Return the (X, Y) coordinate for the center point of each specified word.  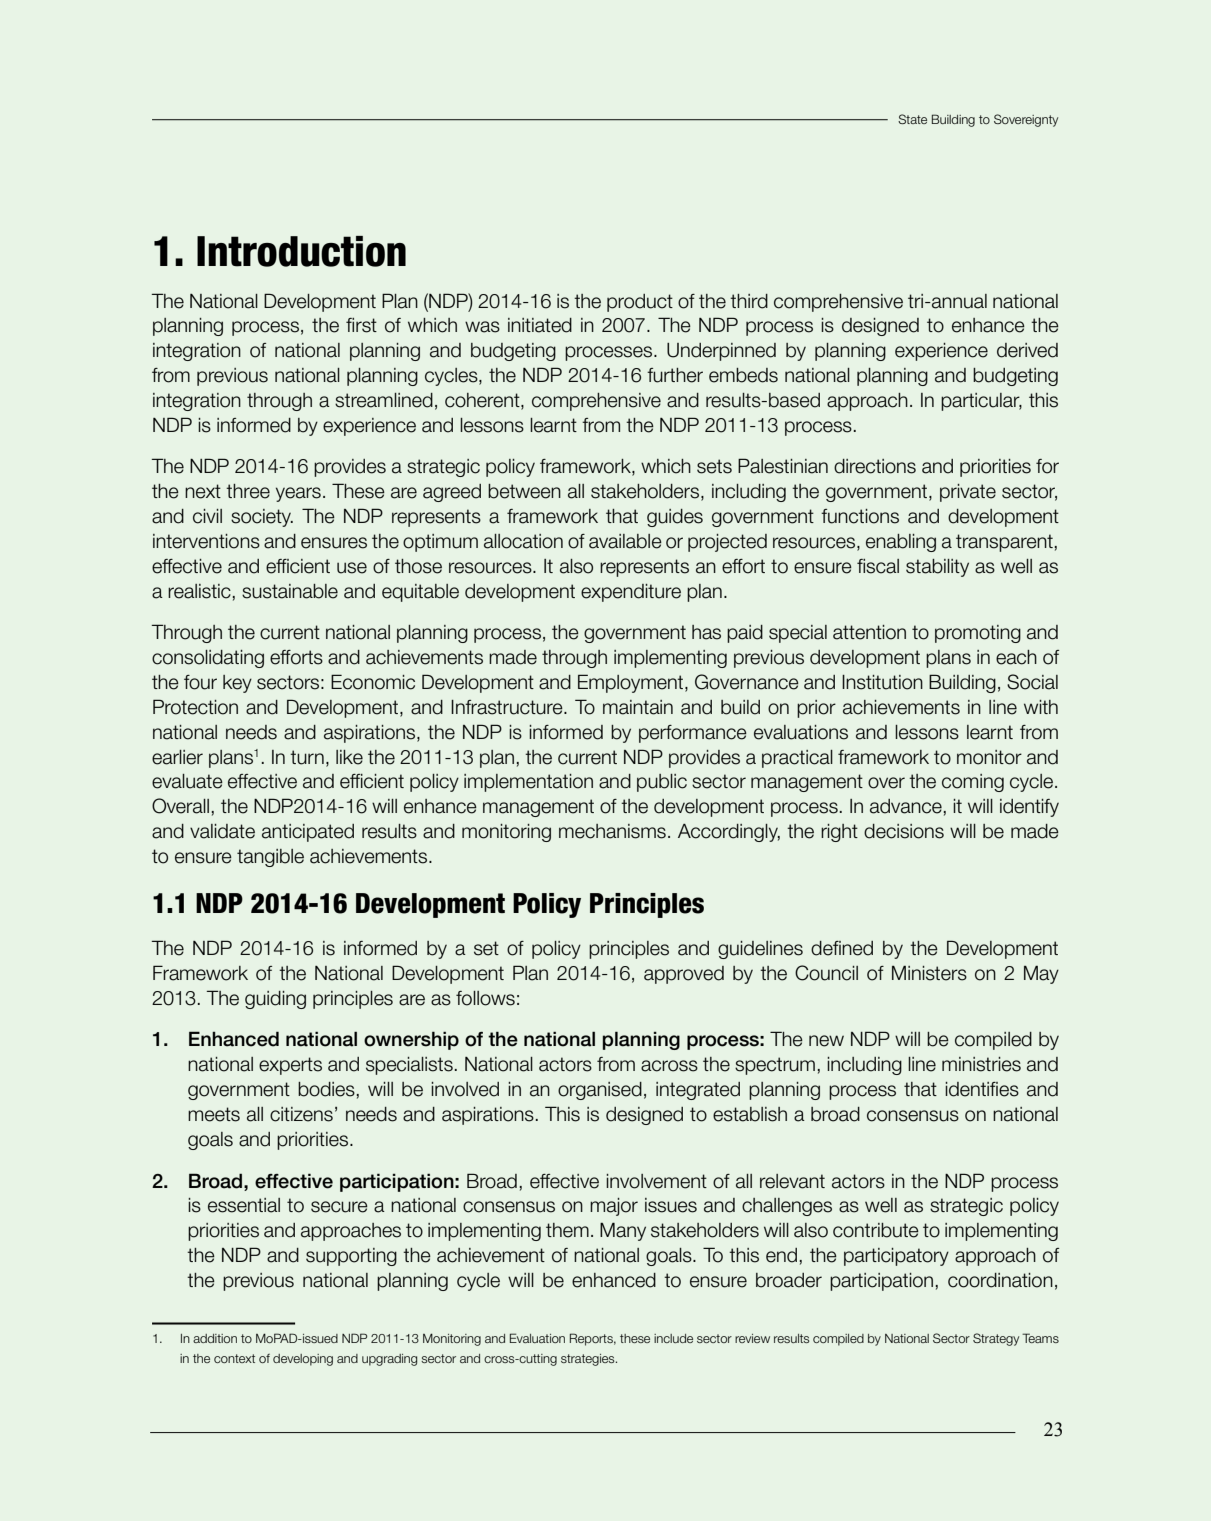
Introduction (301, 251)
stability (937, 568)
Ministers (929, 973)
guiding (275, 1000)
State (912, 119)
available (625, 541)
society (262, 518)
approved (684, 975)
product (640, 303)
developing (303, 1360)
